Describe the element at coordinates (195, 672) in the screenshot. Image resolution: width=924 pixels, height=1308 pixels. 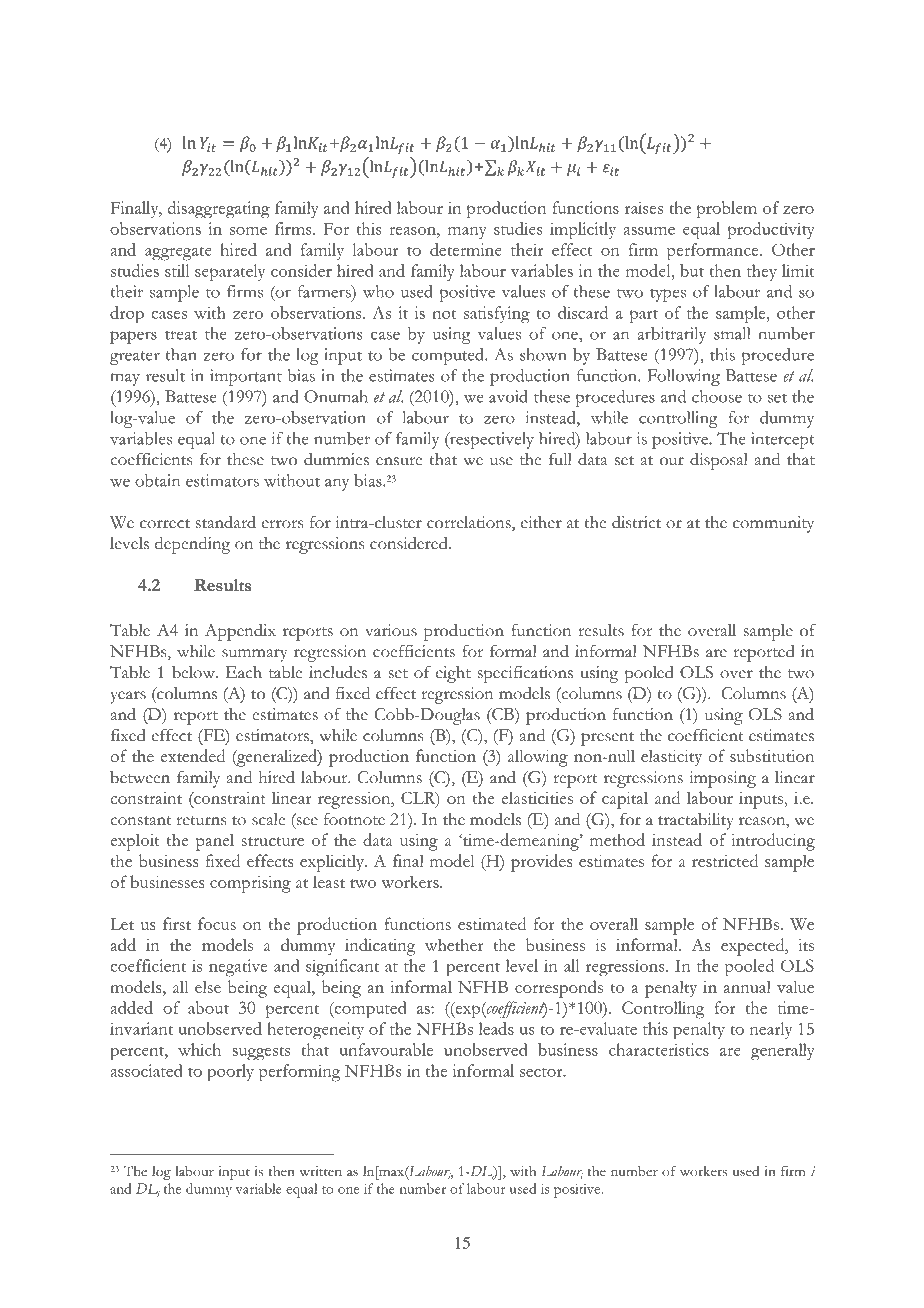
I see `below` at that location.
